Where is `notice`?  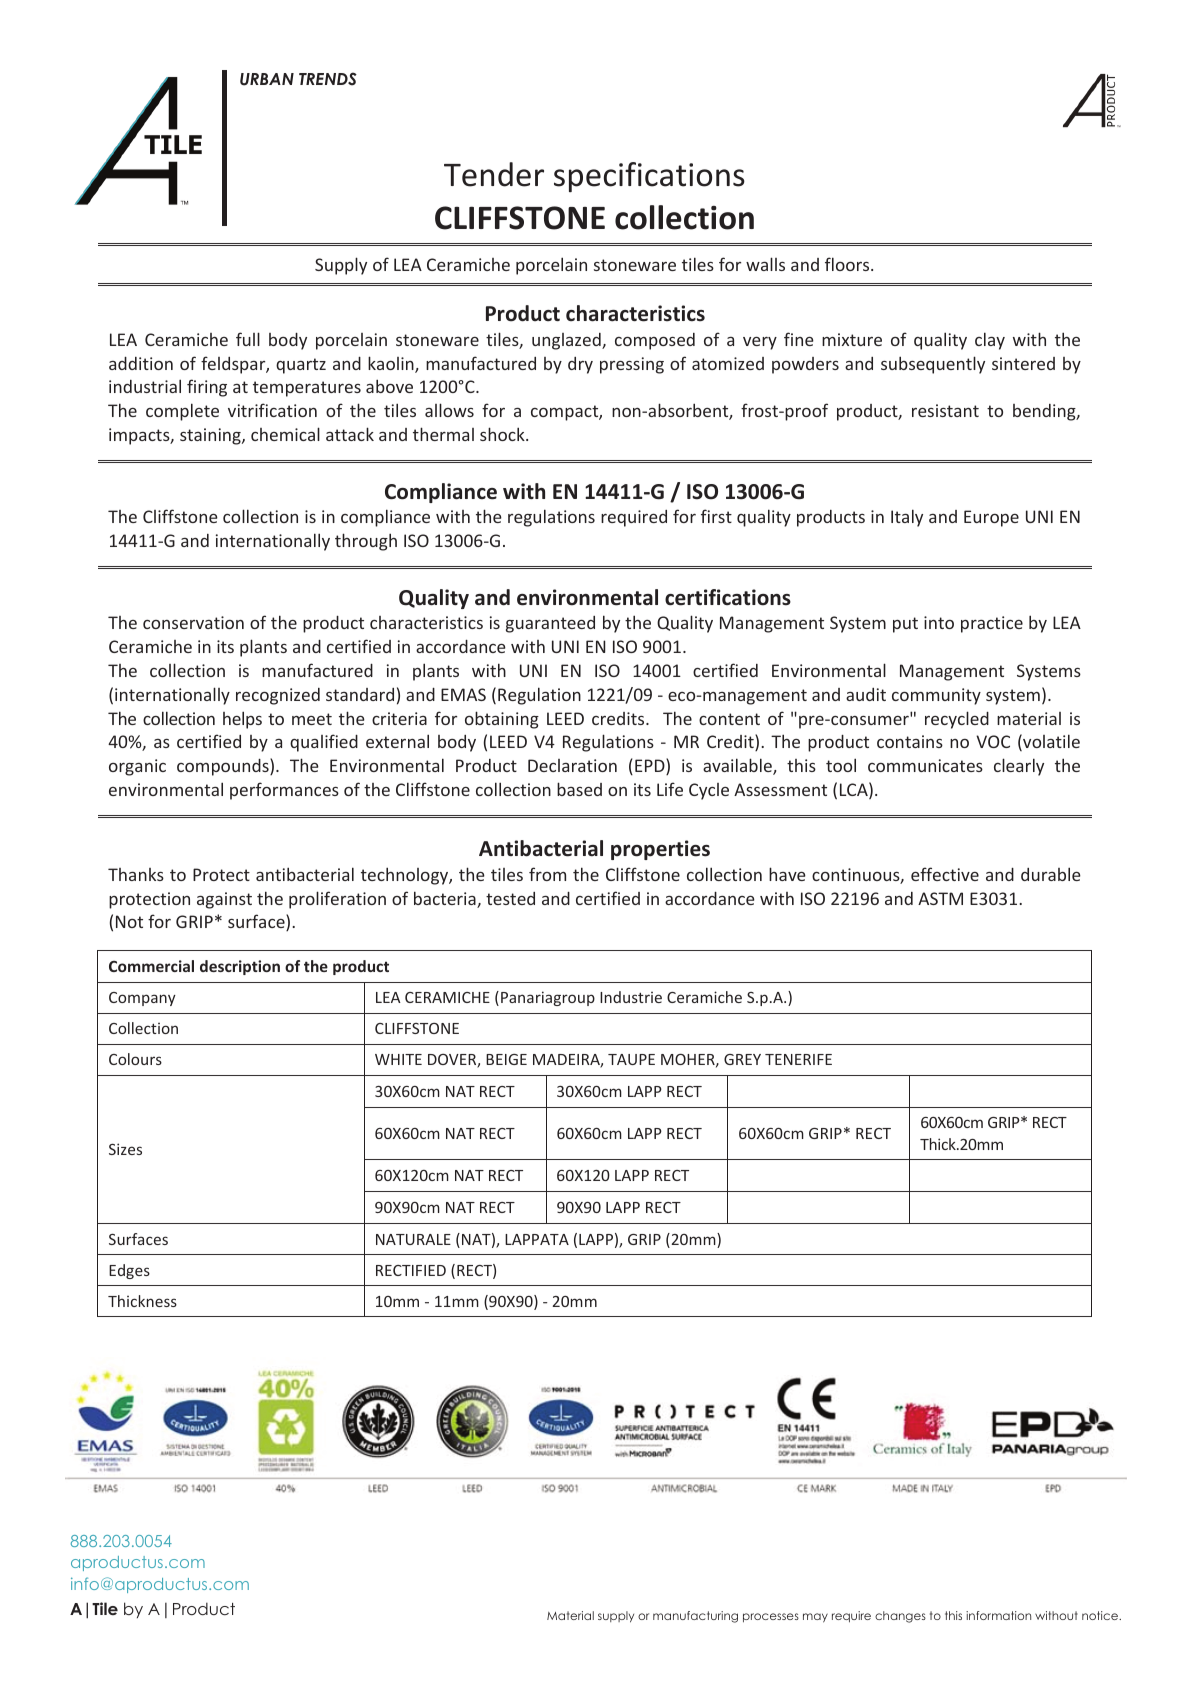
notice is located at coordinates (1101, 1615).
